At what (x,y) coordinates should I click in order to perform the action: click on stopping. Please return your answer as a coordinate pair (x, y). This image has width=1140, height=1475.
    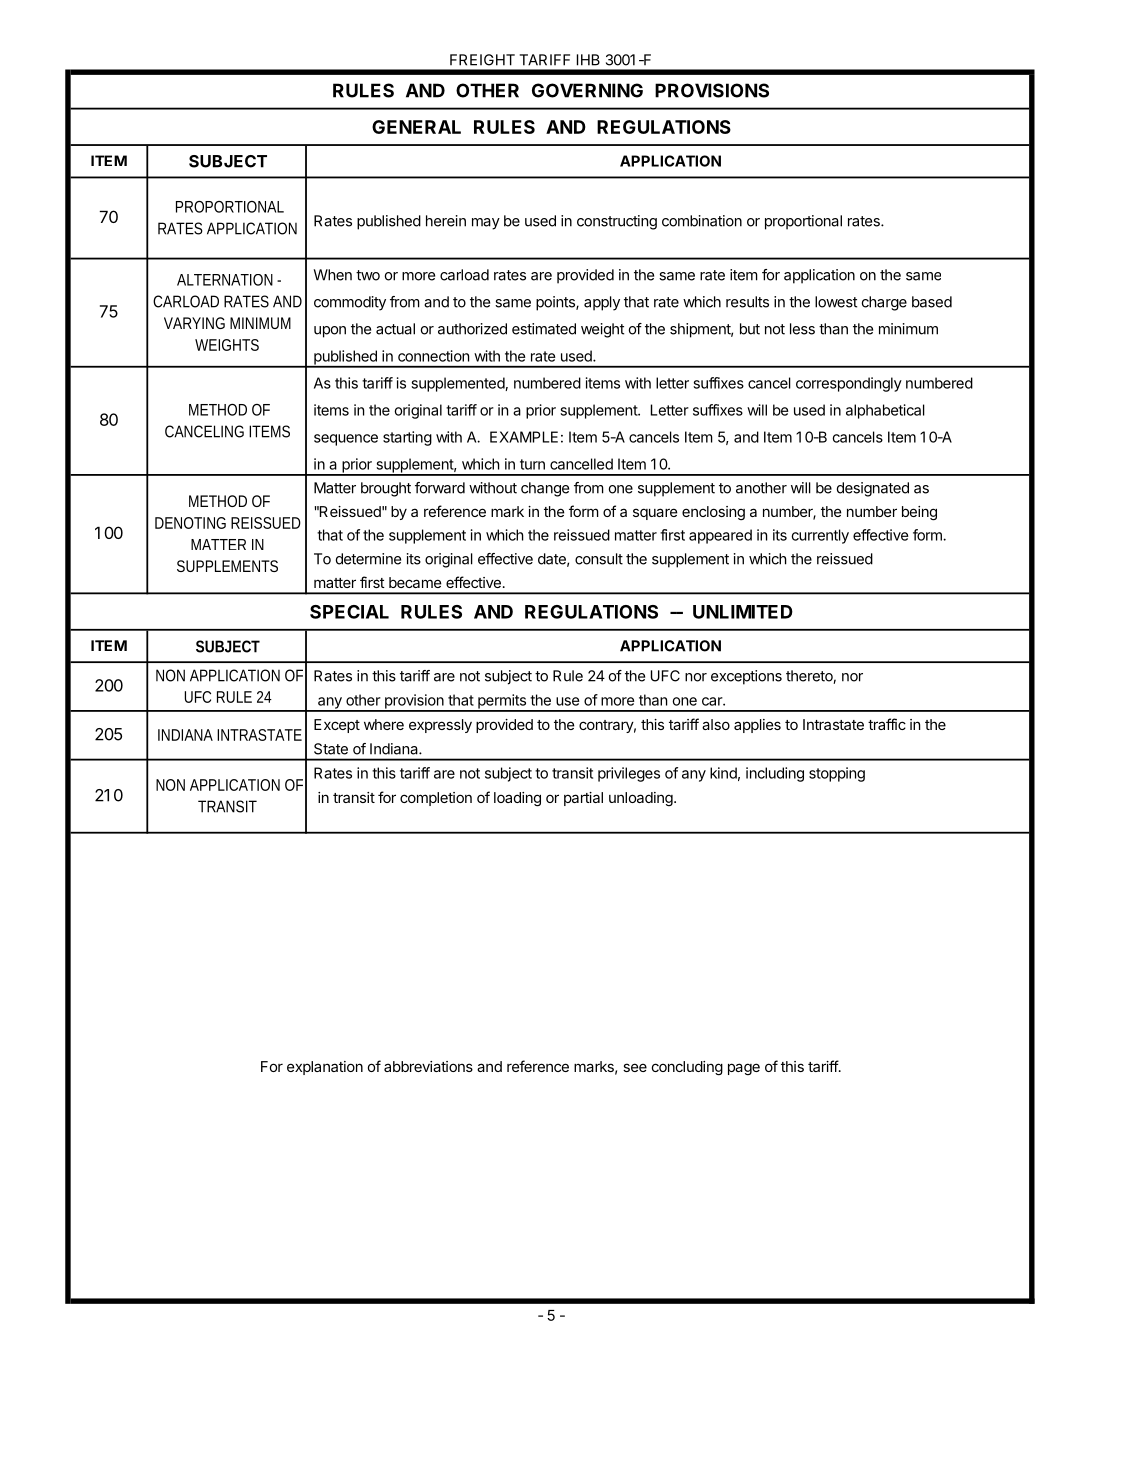
    Looking at the image, I should click on (837, 774).
